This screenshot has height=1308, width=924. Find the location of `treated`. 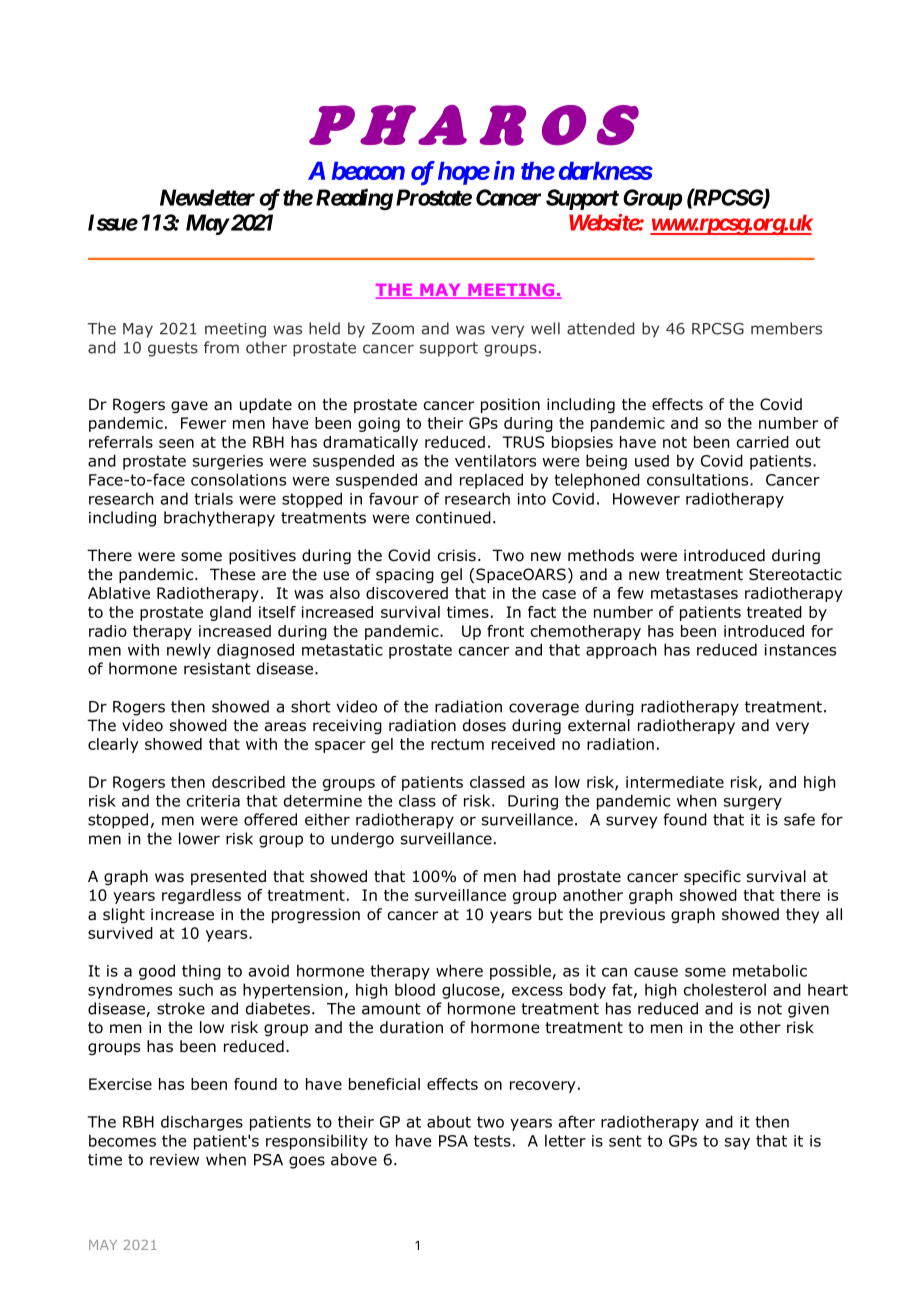

treated is located at coordinates (774, 612).
